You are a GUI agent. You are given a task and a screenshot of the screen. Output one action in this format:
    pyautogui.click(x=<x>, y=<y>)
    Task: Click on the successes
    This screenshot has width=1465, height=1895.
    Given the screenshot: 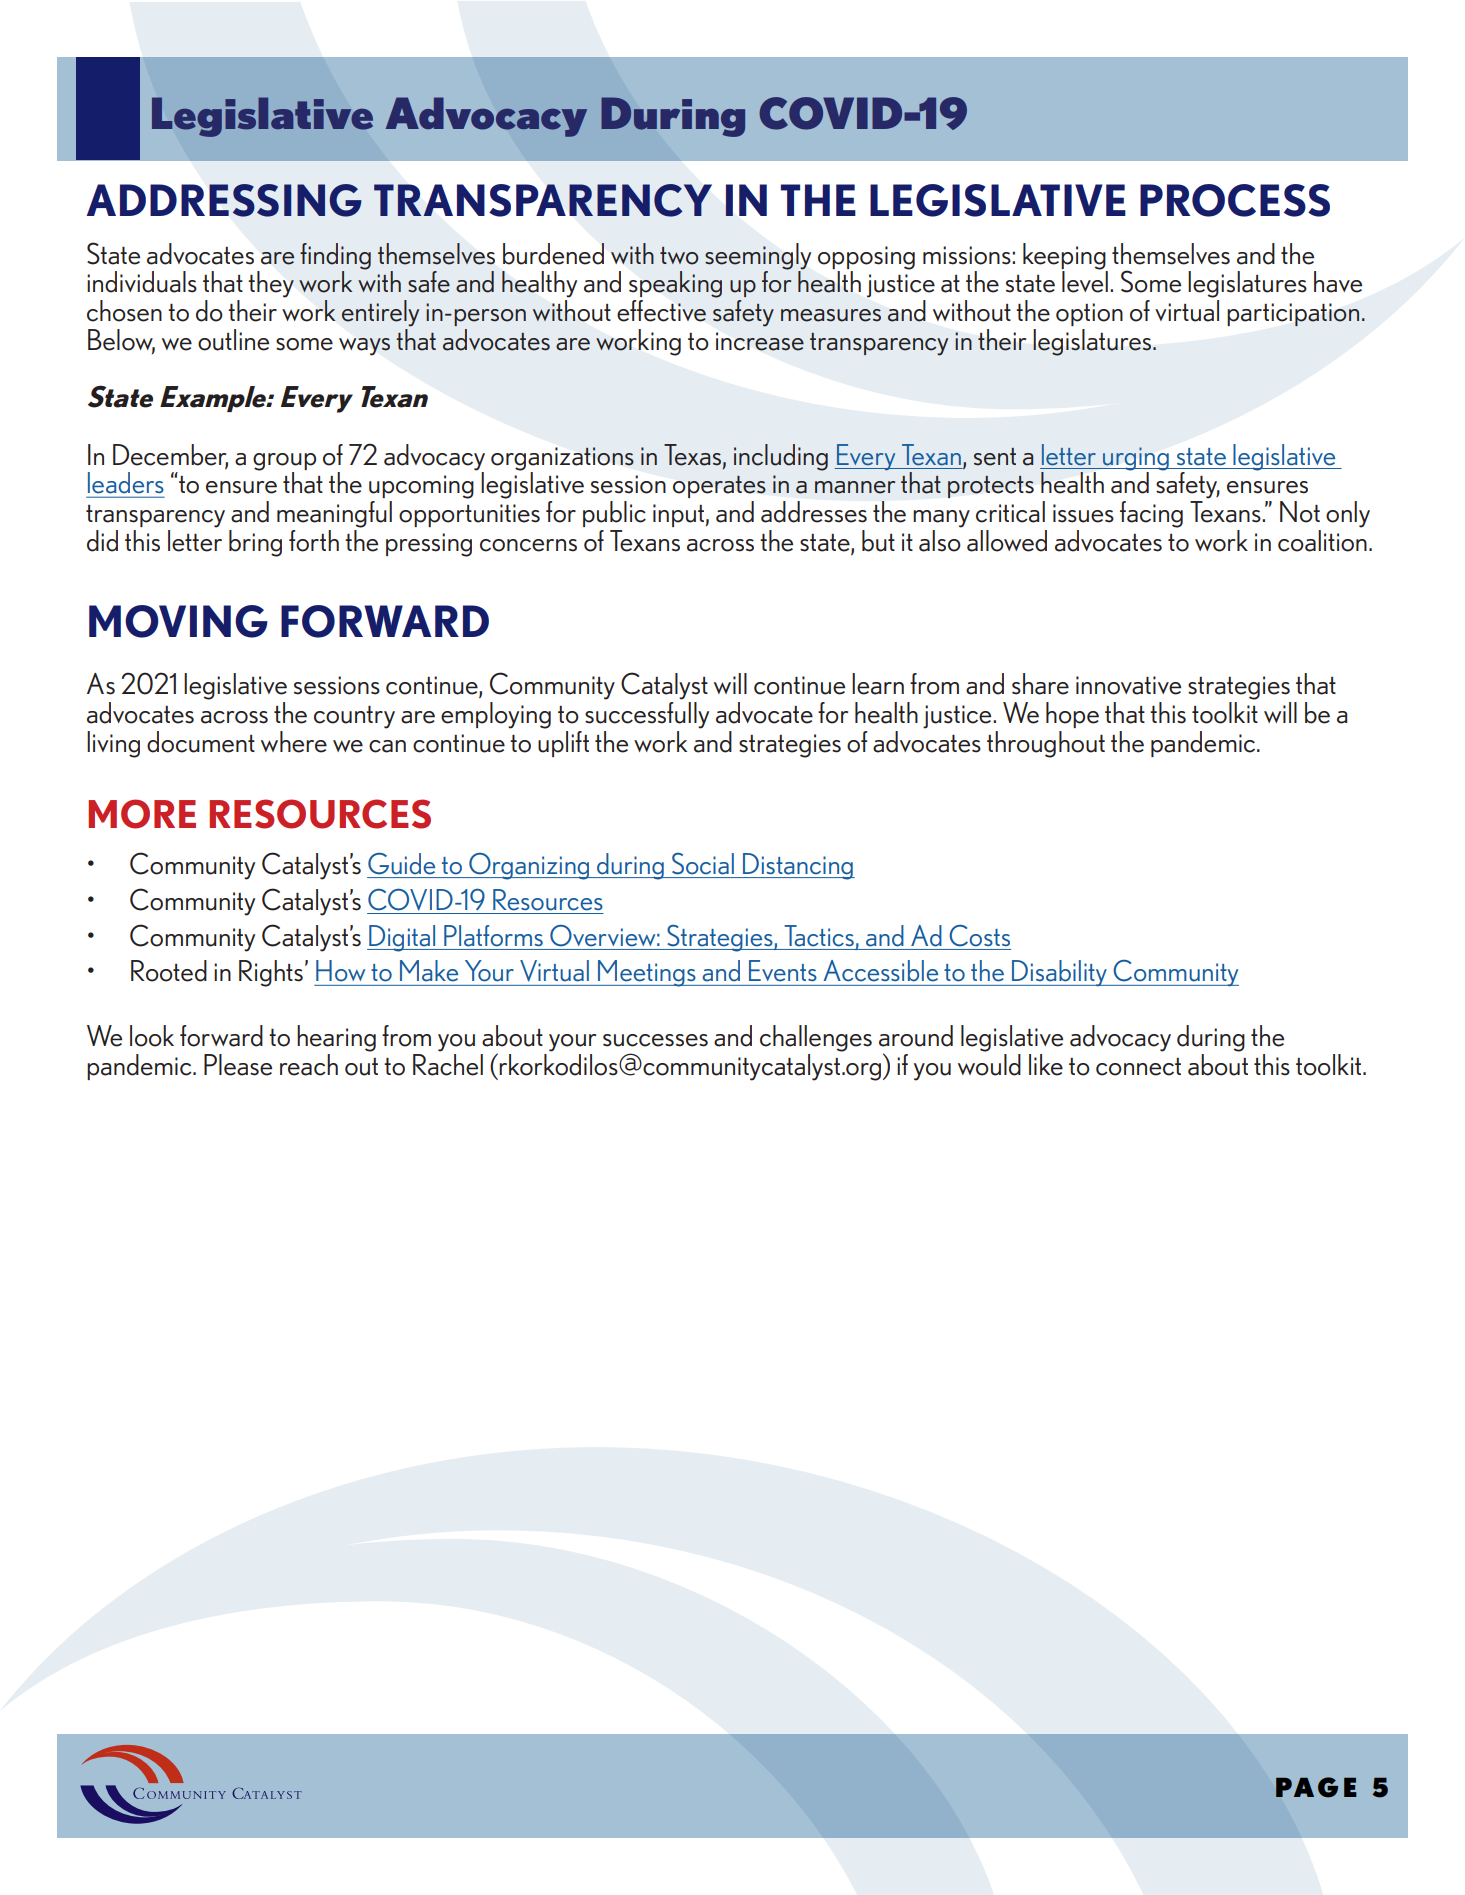 What is the action you would take?
    pyautogui.click(x=655, y=1040)
